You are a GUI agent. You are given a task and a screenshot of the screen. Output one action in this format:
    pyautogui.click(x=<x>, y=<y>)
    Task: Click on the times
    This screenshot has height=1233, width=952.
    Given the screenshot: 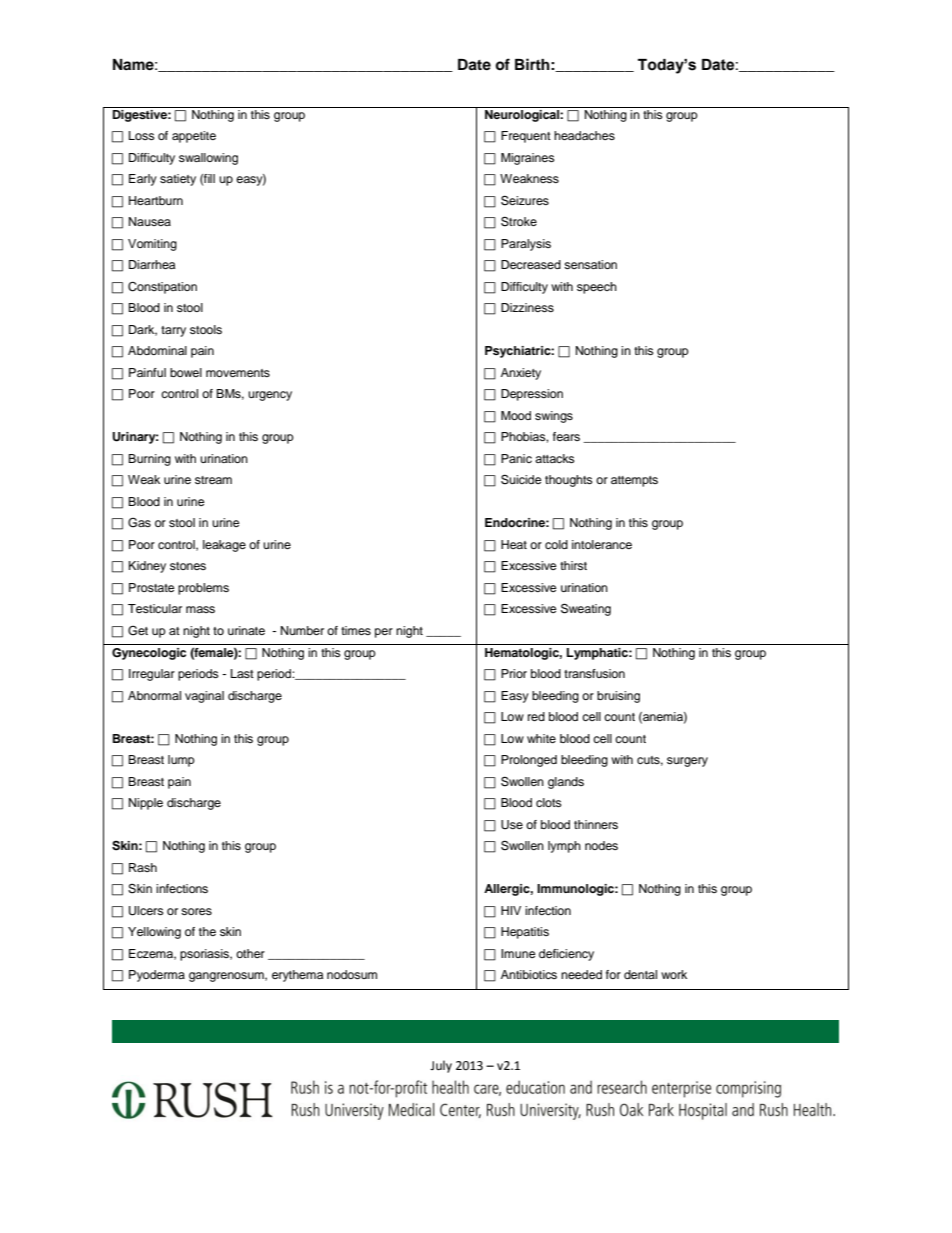 What is the action you would take?
    pyautogui.click(x=356, y=630)
